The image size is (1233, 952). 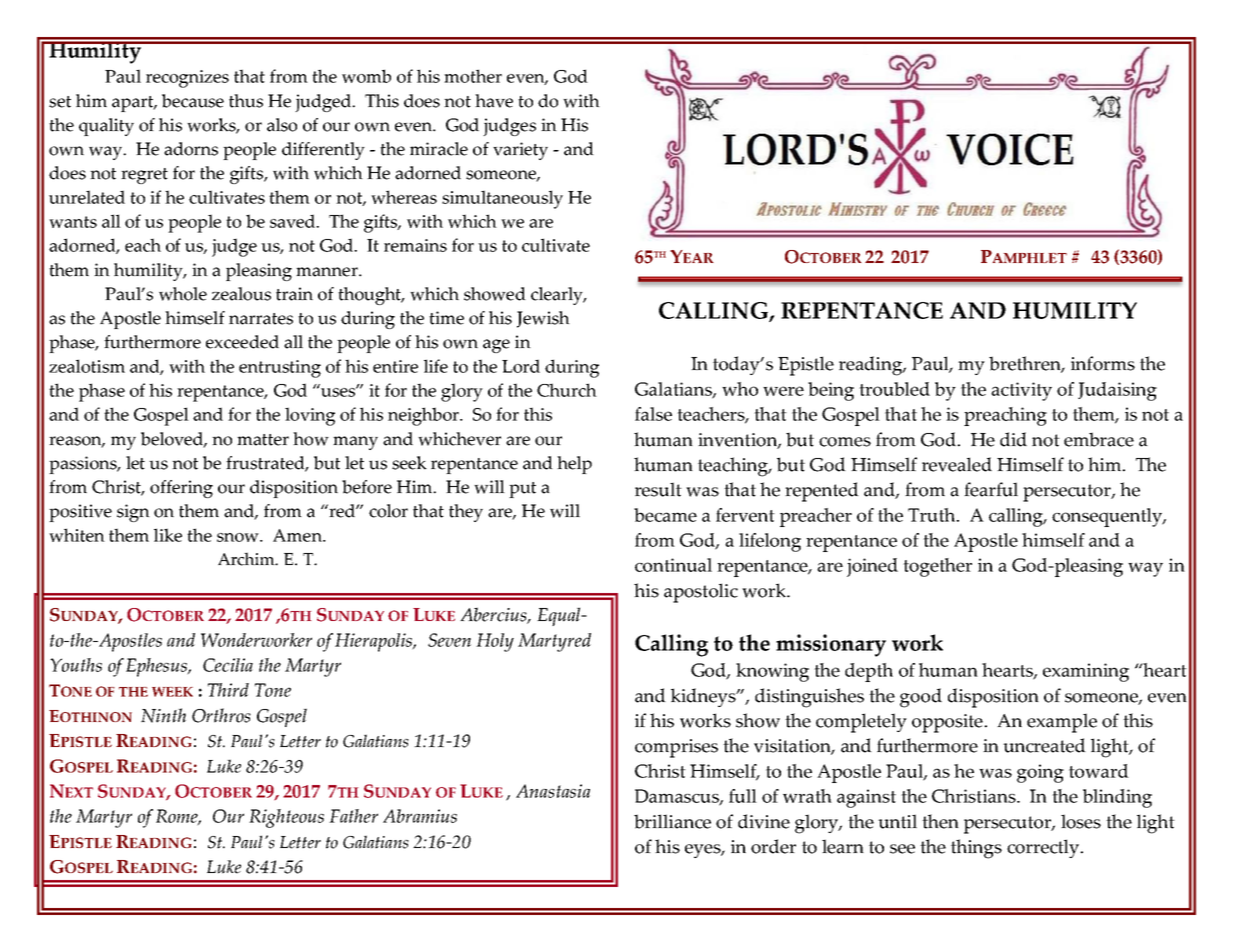 What do you see at coordinates (574, 465) in the page?
I see `help` at bounding box center [574, 465].
